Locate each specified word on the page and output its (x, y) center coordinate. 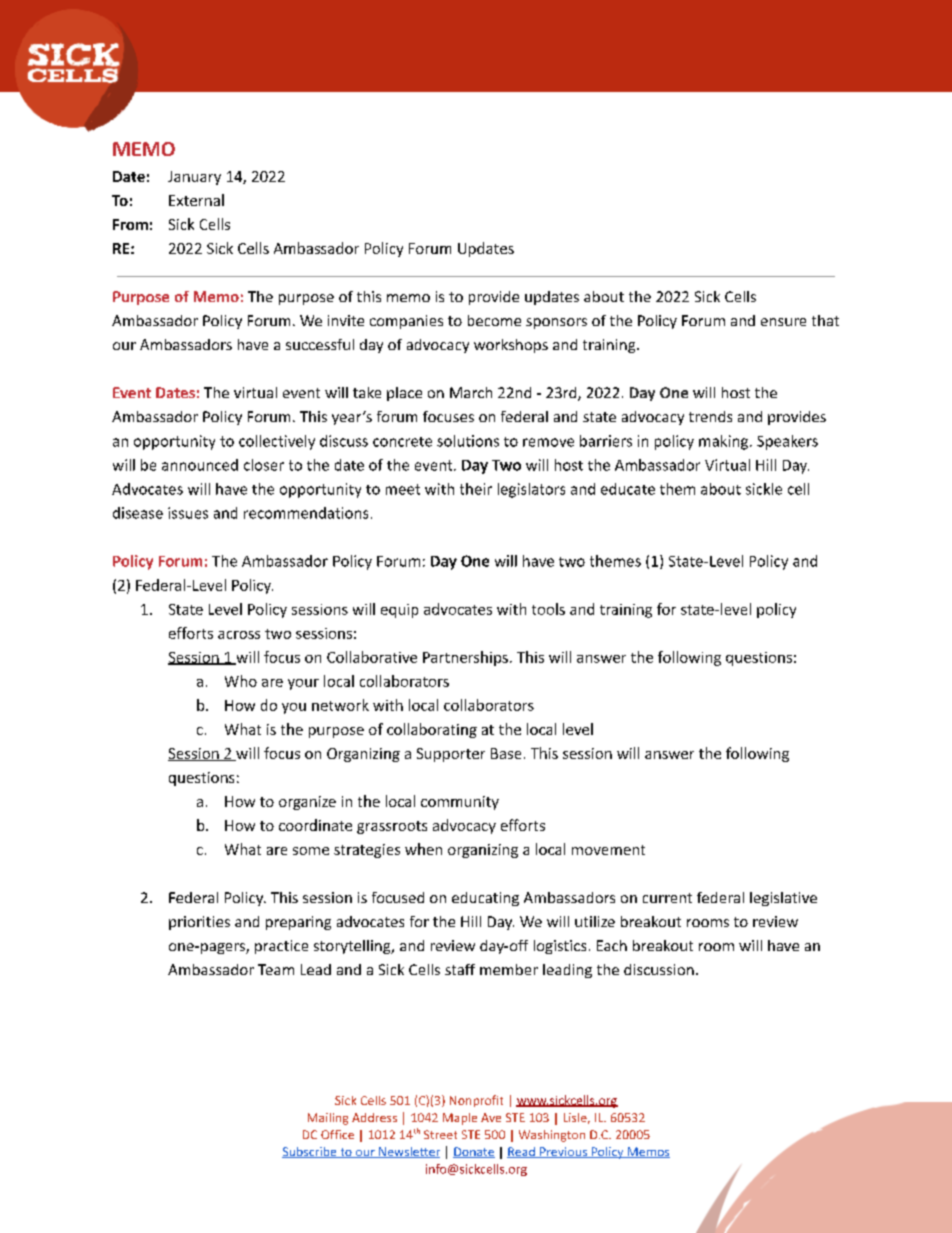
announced (200, 465)
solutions (468, 441)
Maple (460, 1119)
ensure (783, 322)
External (196, 200)
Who (241, 681)
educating (485, 899)
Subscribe (310, 1152)
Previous (563, 1152)
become (494, 320)
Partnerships (465, 658)
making (725, 442)
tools (548, 609)
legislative (783, 899)
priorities (199, 923)
